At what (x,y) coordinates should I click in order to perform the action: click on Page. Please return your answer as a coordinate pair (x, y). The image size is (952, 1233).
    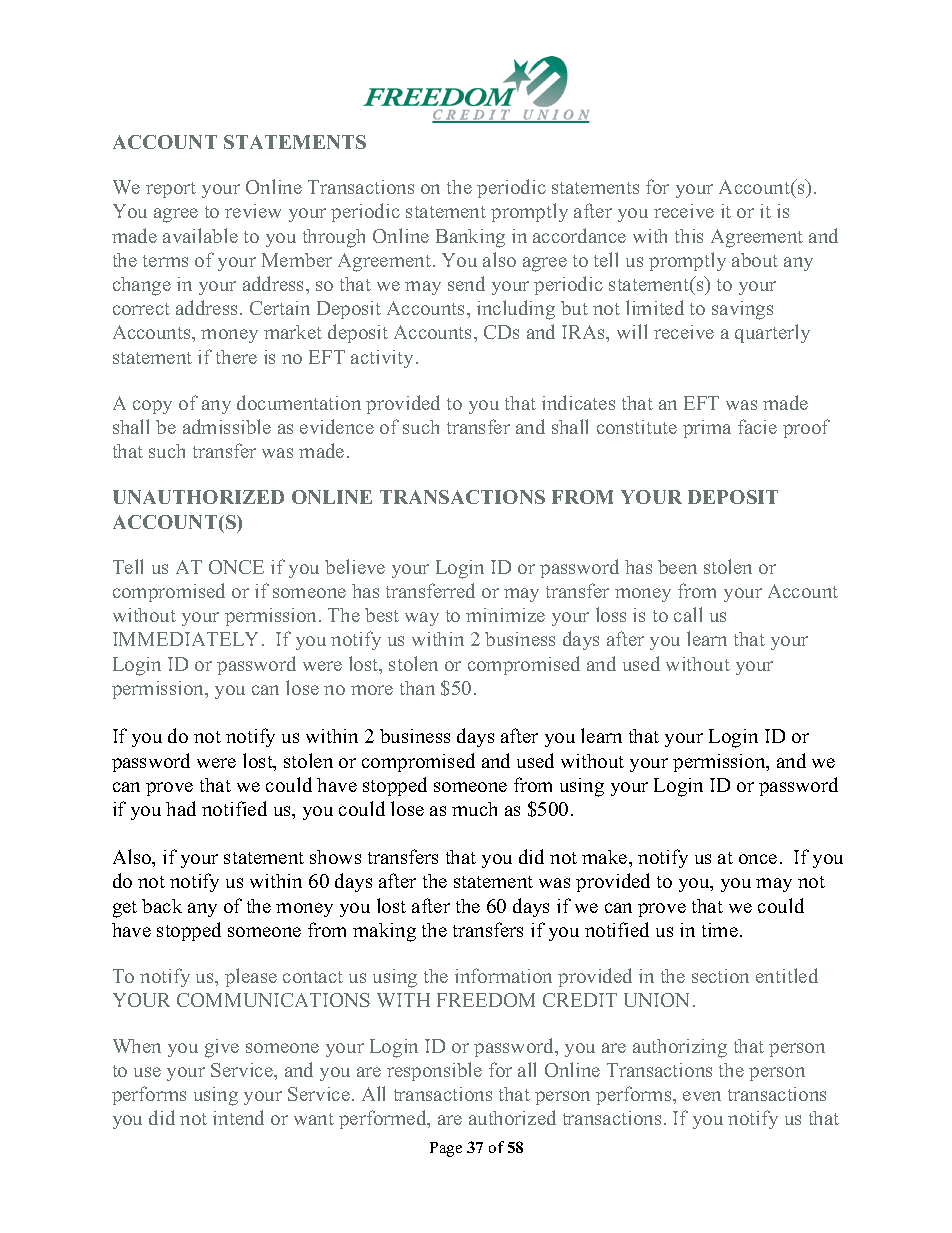
    Looking at the image, I should click on (446, 1149).
